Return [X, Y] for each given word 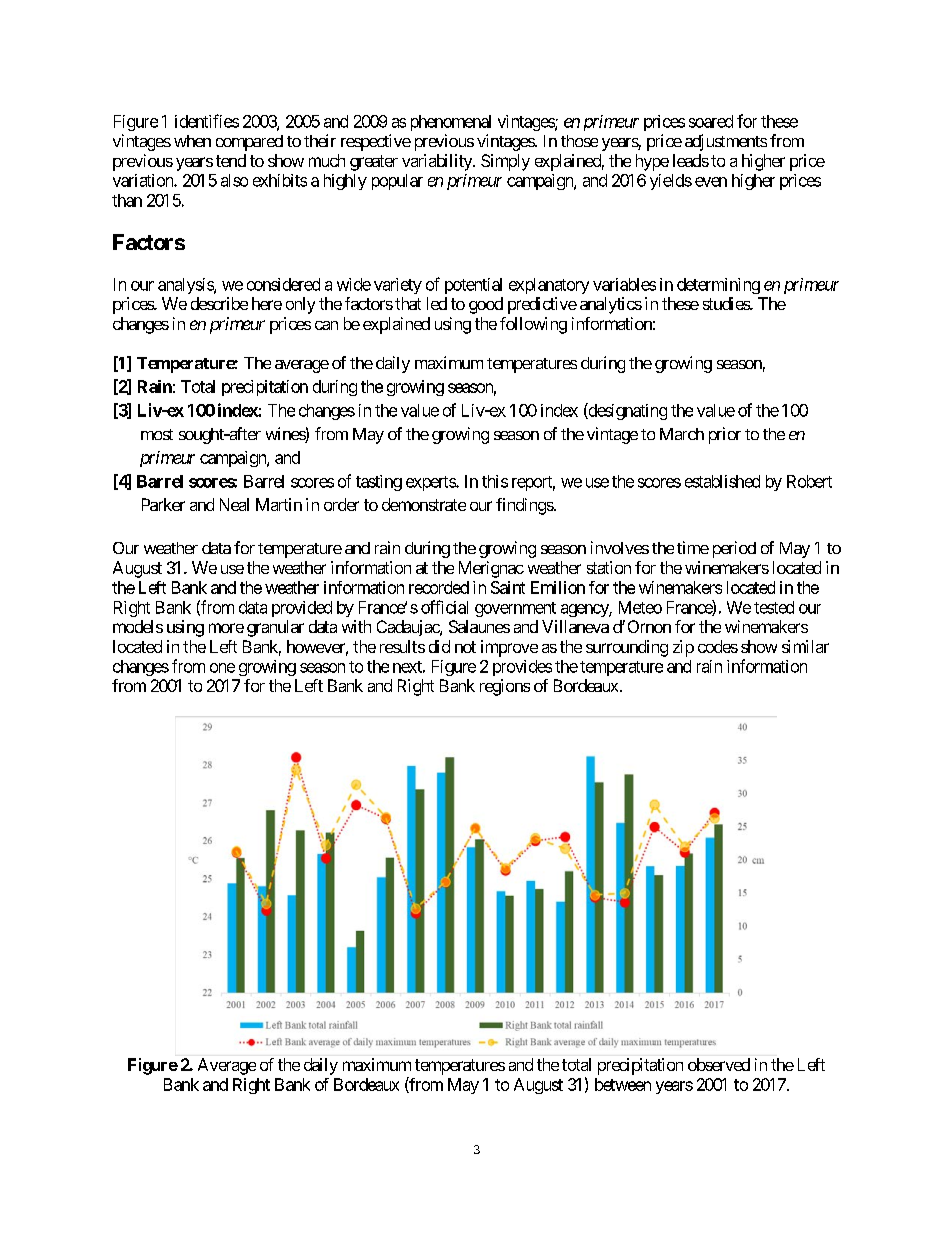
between [623, 1084]
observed [719, 1064]
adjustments [726, 142]
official [444, 607]
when [192, 141]
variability [438, 162]
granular [275, 628]
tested [774, 607]
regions [505, 687]
